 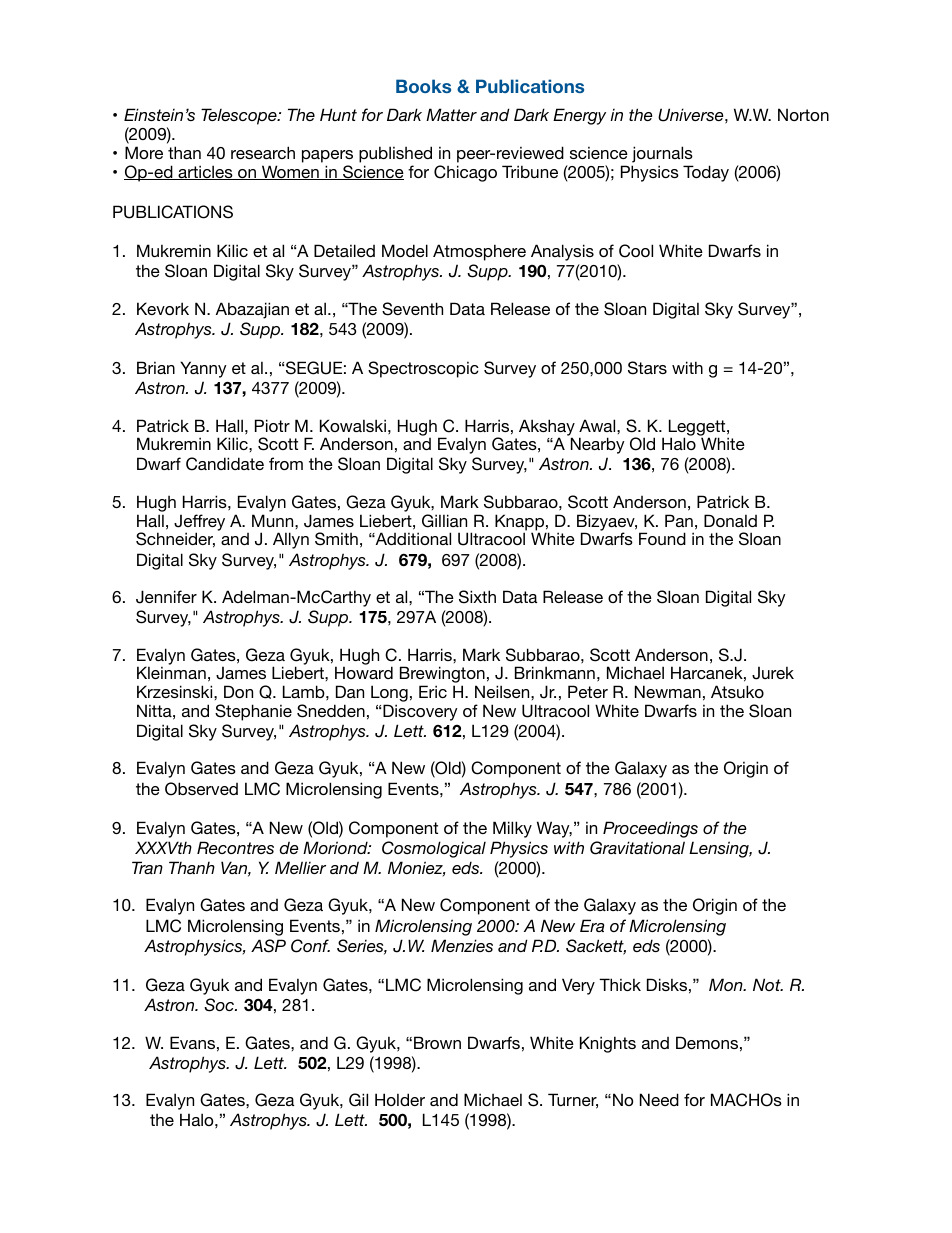 What do you see at coordinates (730, 520) in the page?
I see `Donald` at bounding box center [730, 520].
